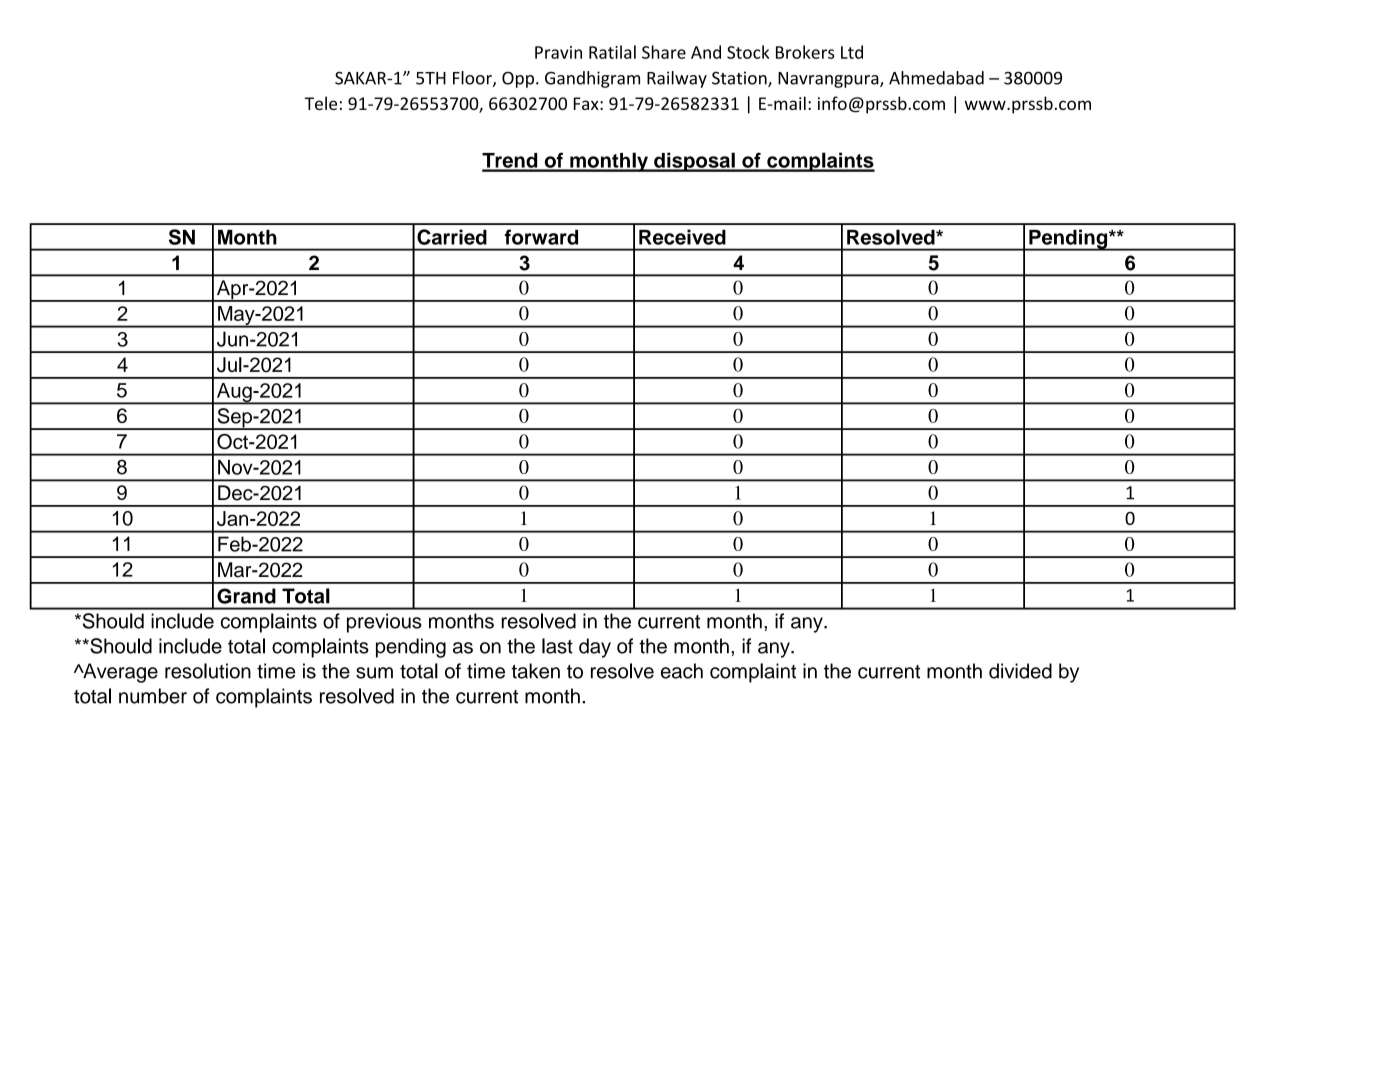 The height and width of the screenshot is (1080, 1398). Describe the element at coordinates (682, 237) in the screenshot. I see `Received` at that location.
